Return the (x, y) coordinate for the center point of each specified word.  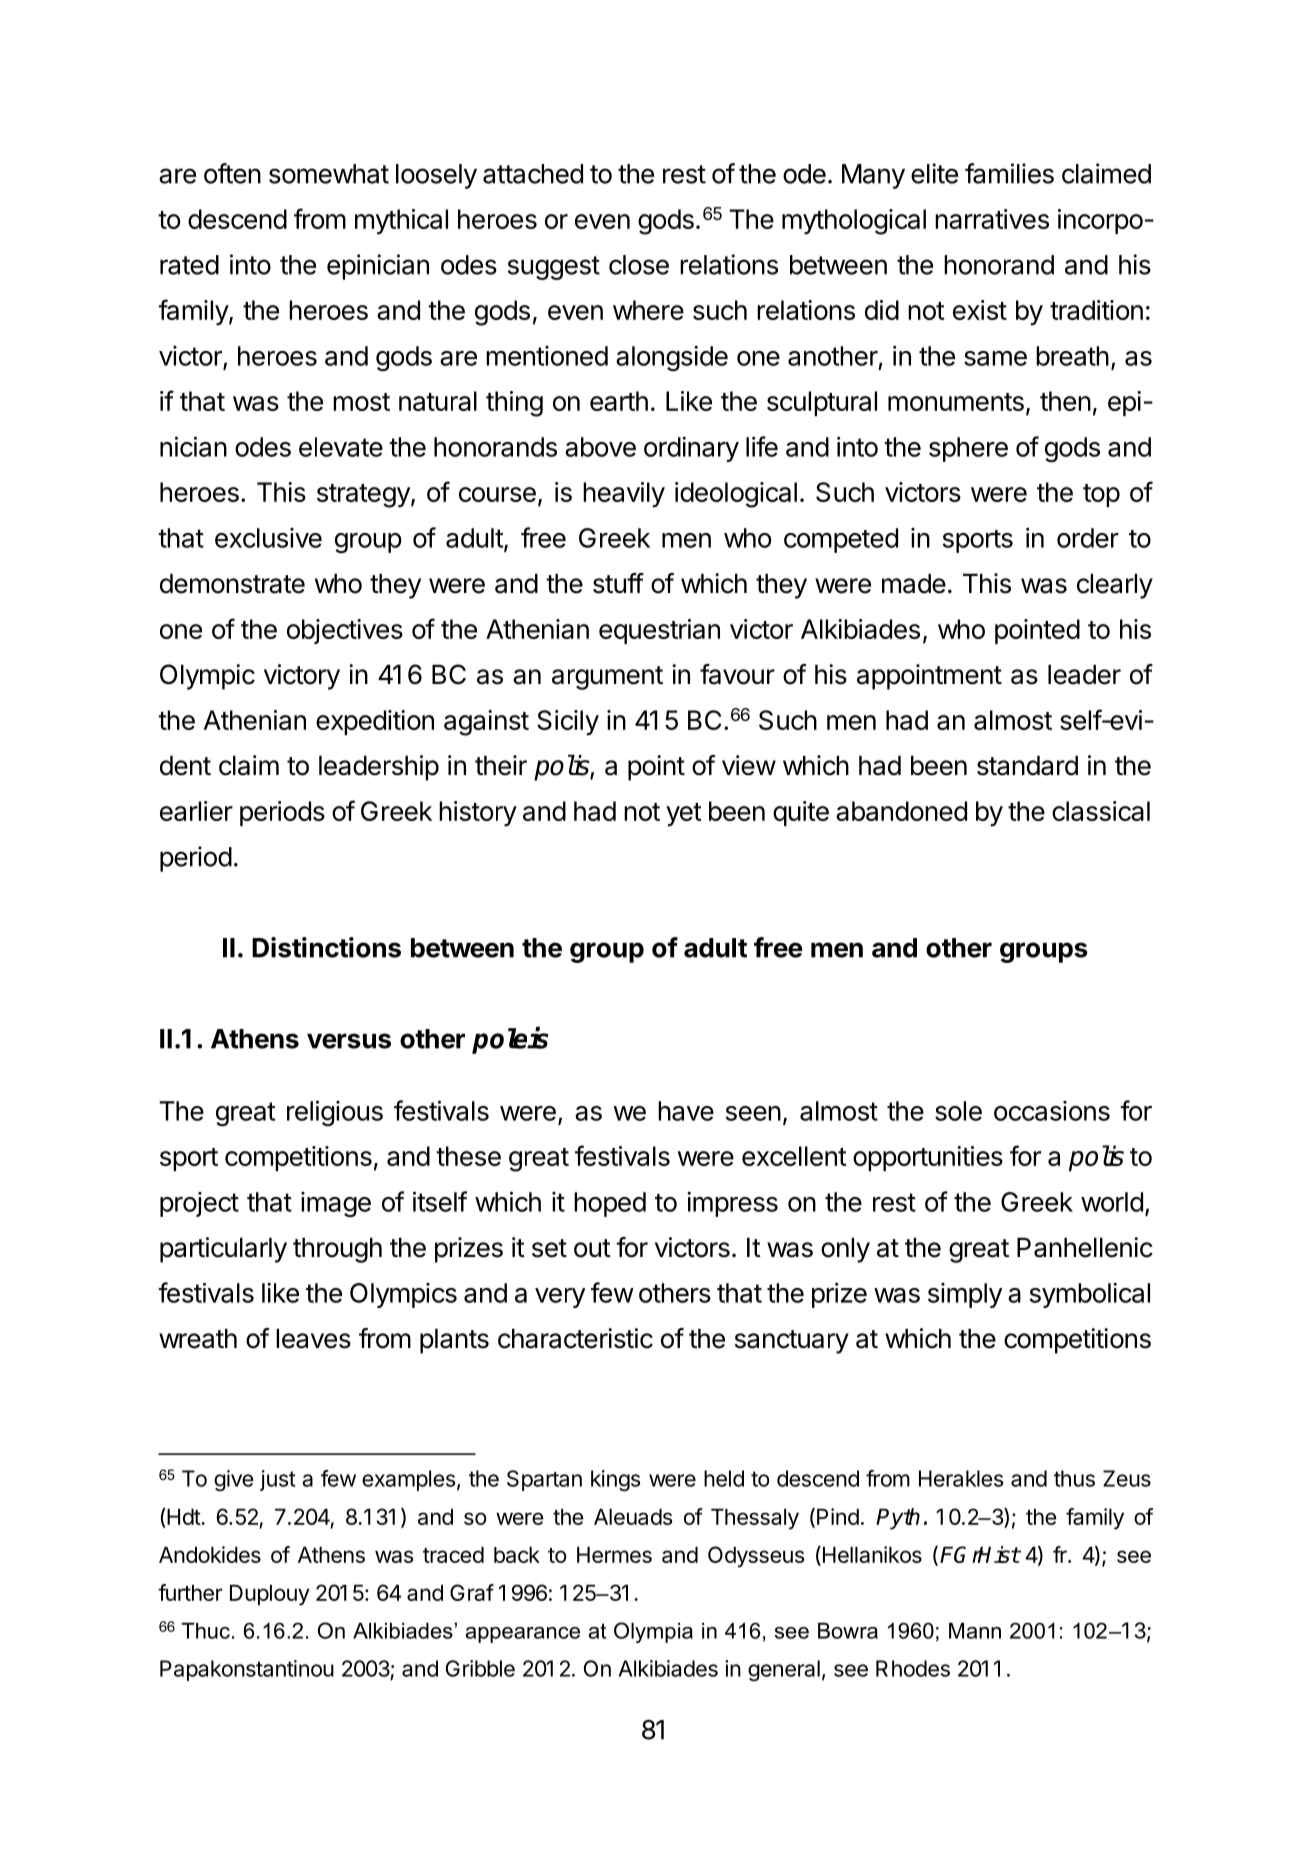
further (190, 1592)
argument (607, 678)
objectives (345, 631)
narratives (992, 219)
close (639, 265)
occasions (1052, 1111)
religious (335, 1113)
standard (1027, 765)
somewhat (329, 174)
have (686, 1111)
